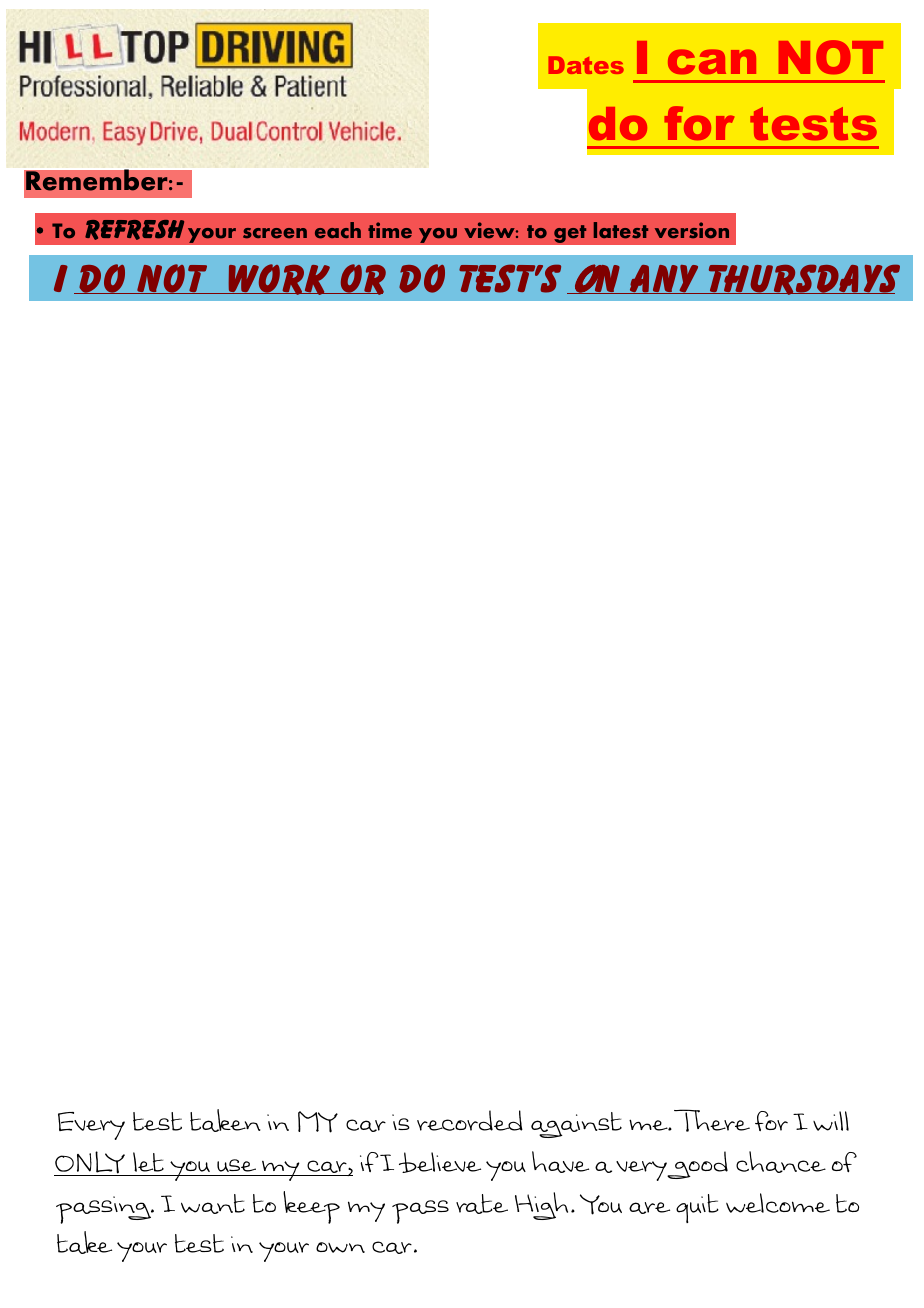 Image resolution: width=924 pixels, height=1308 pixels. What do you see at coordinates (586, 65) in the screenshot?
I see `Dates` at bounding box center [586, 65].
